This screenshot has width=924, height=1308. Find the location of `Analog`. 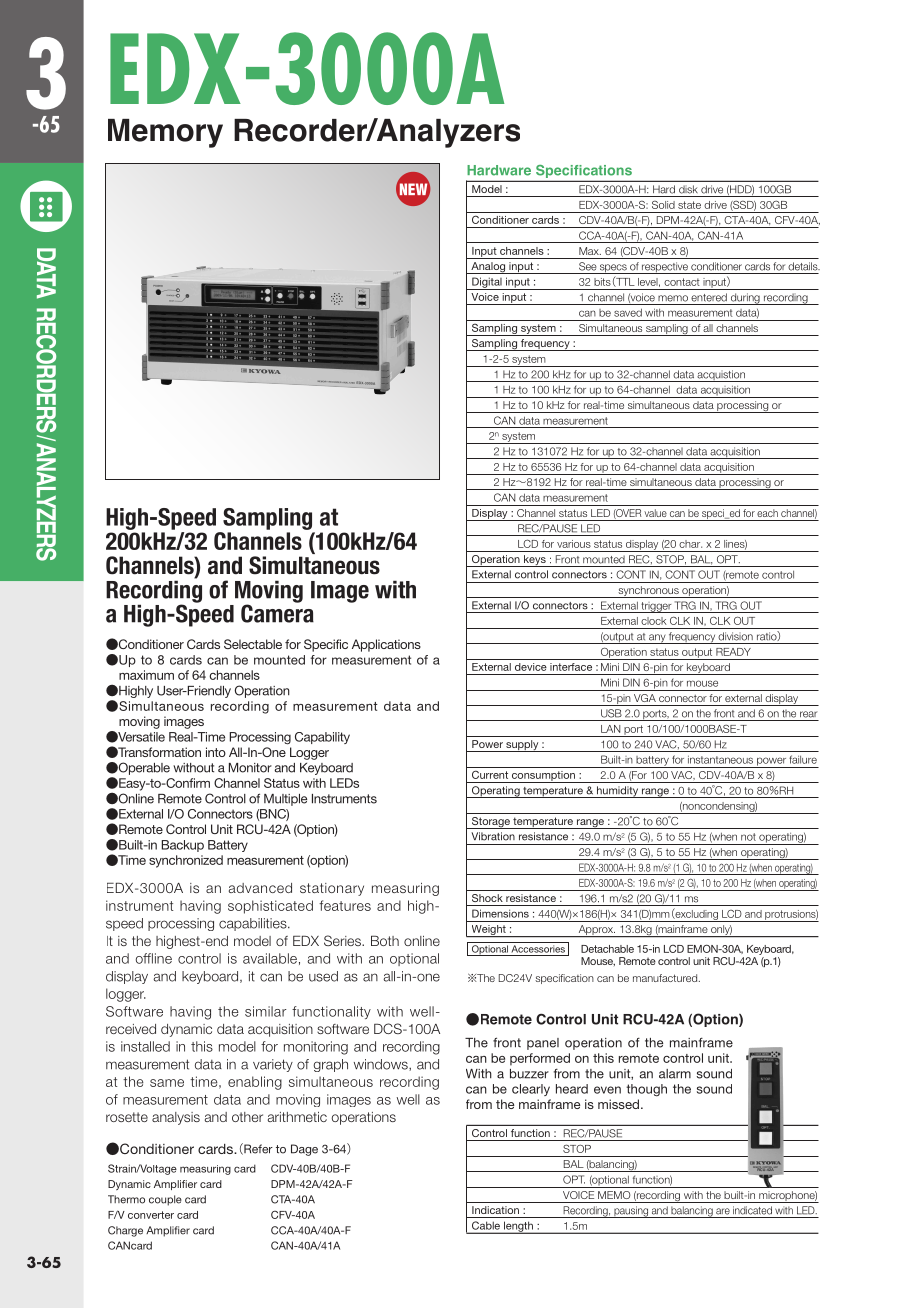

Analog is located at coordinates (488, 268).
